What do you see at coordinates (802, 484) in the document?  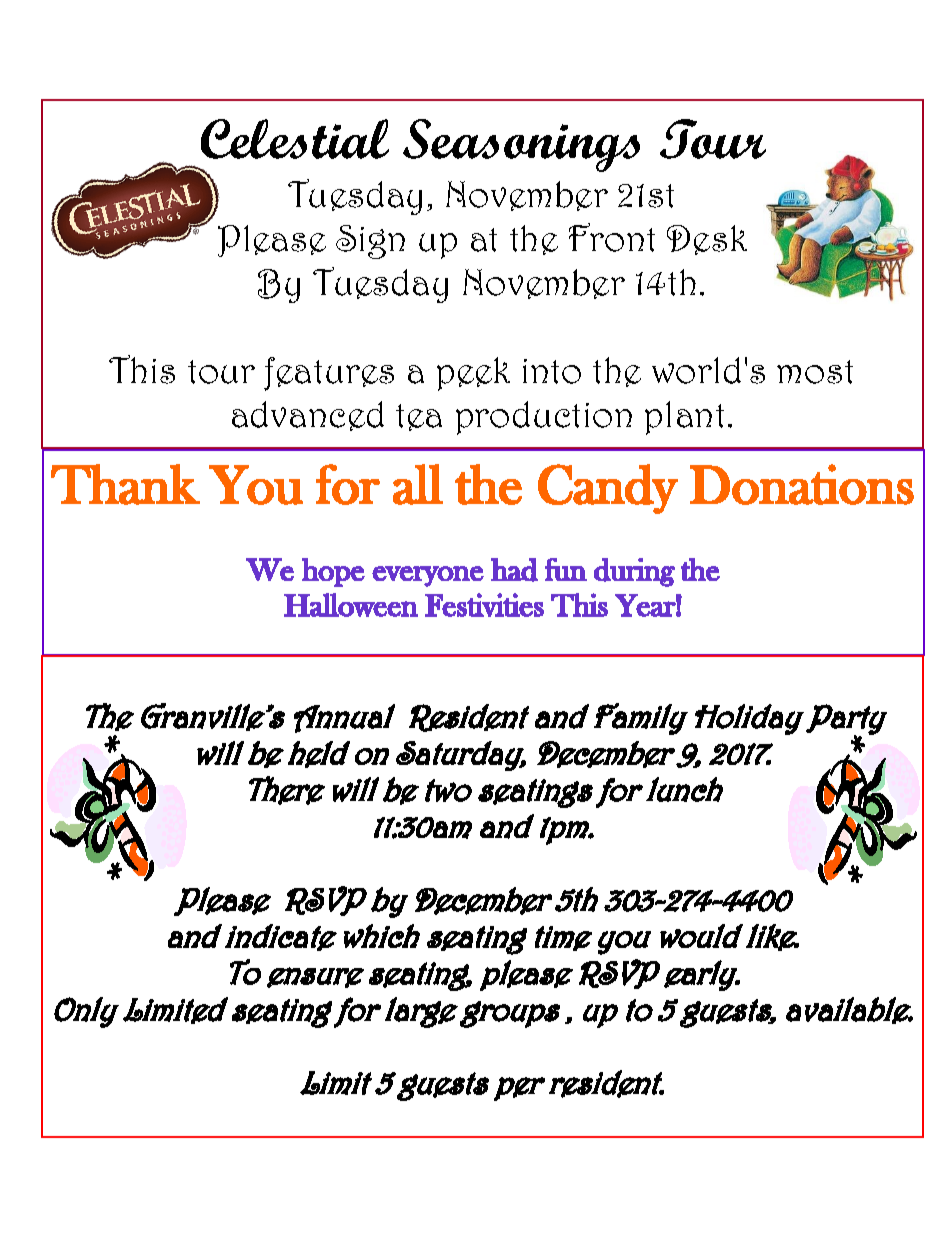 I see `Donations` at bounding box center [802, 484].
